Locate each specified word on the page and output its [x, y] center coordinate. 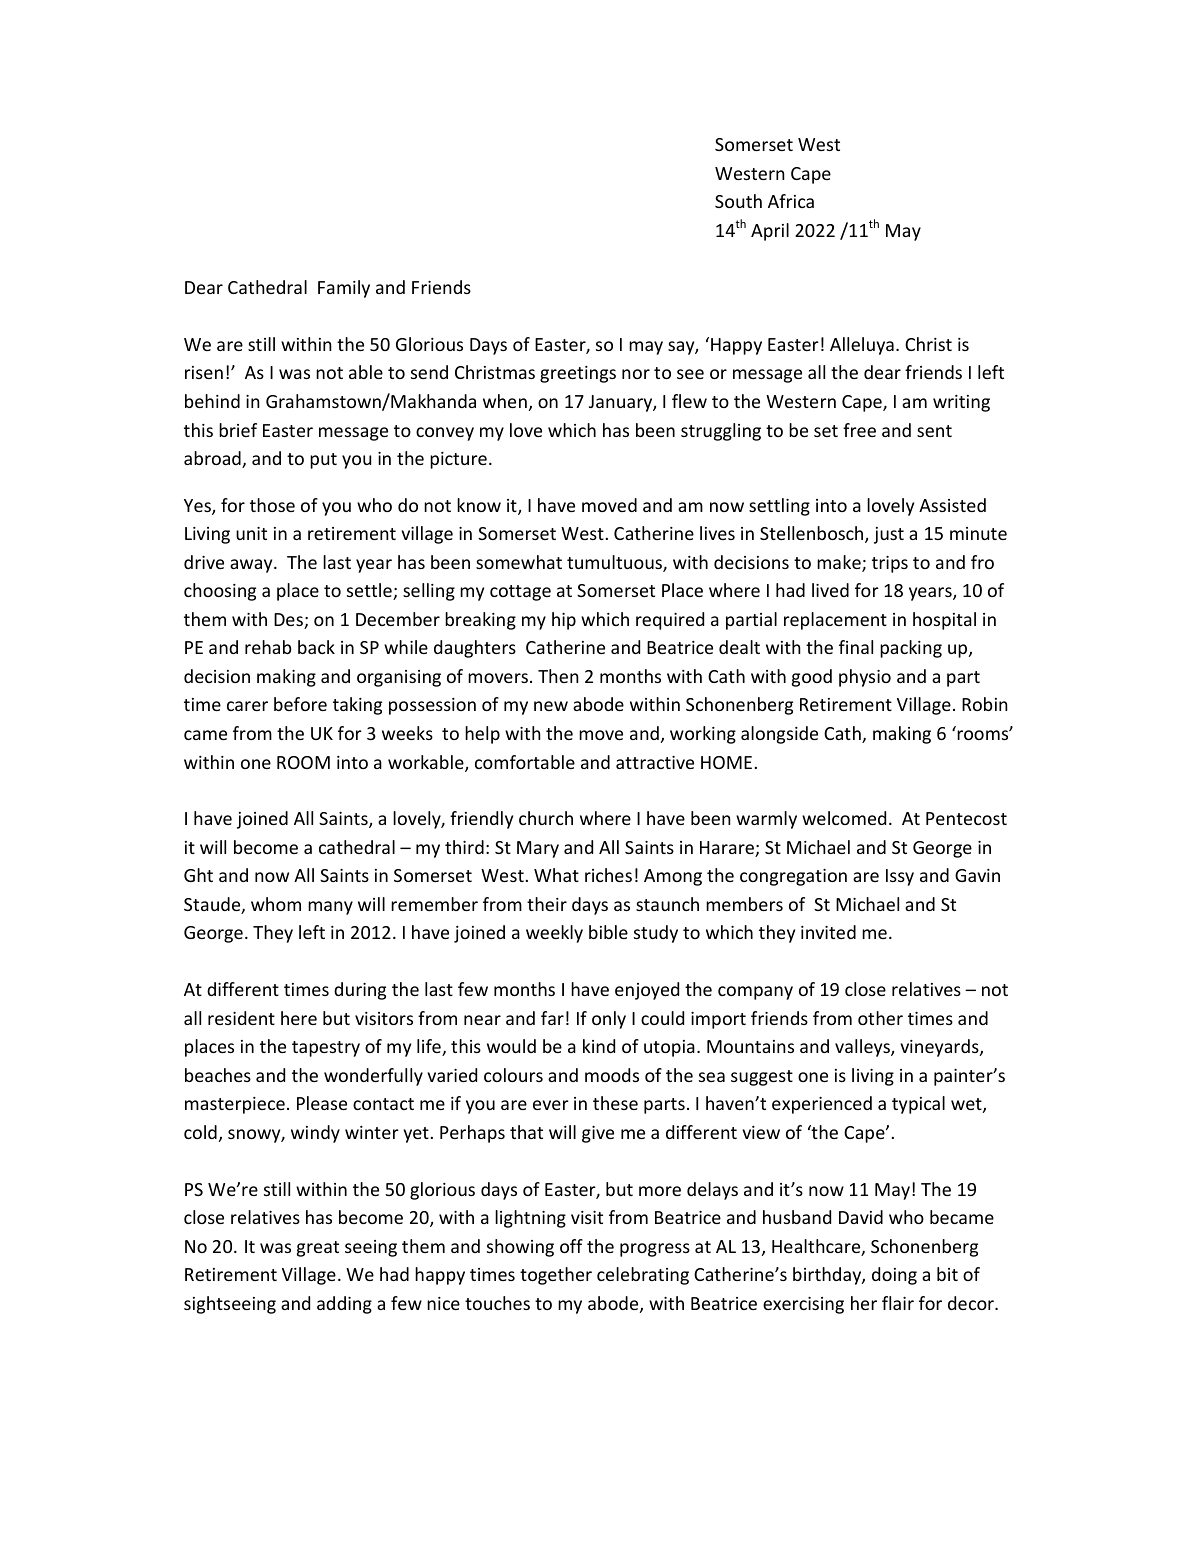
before [300, 704]
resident [241, 1018]
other [880, 1018]
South [738, 201]
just [889, 535]
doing [894, 1276]
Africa [791, 201]
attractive [655, 762]
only [609, 1020]
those [272, 505]
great [318, 1249]
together [556, 1276]
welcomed [844, 818]
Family [344, 289]
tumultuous [615, 563]
